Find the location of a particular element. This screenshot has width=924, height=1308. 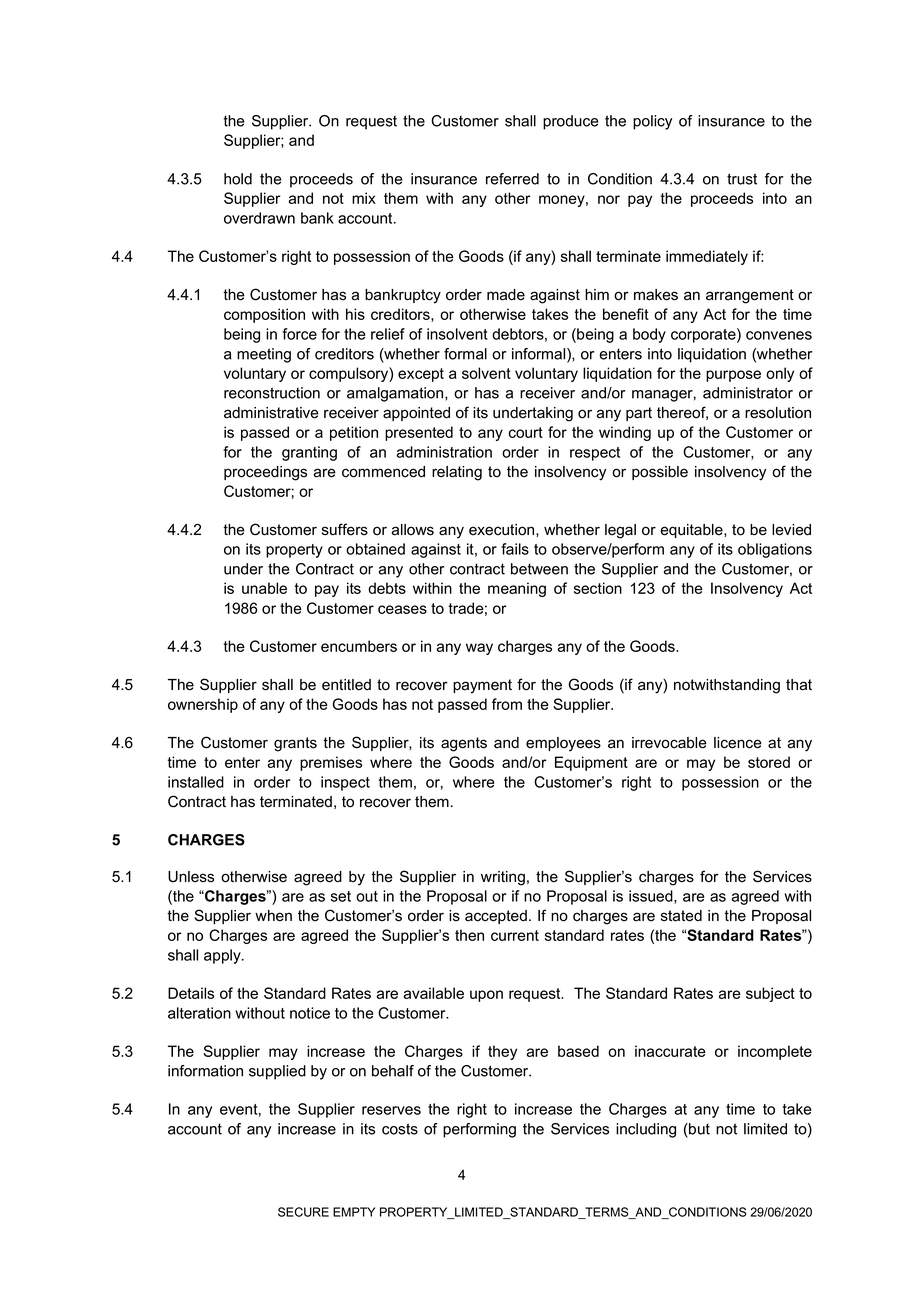

payment is located at coordinates (482, 686).
